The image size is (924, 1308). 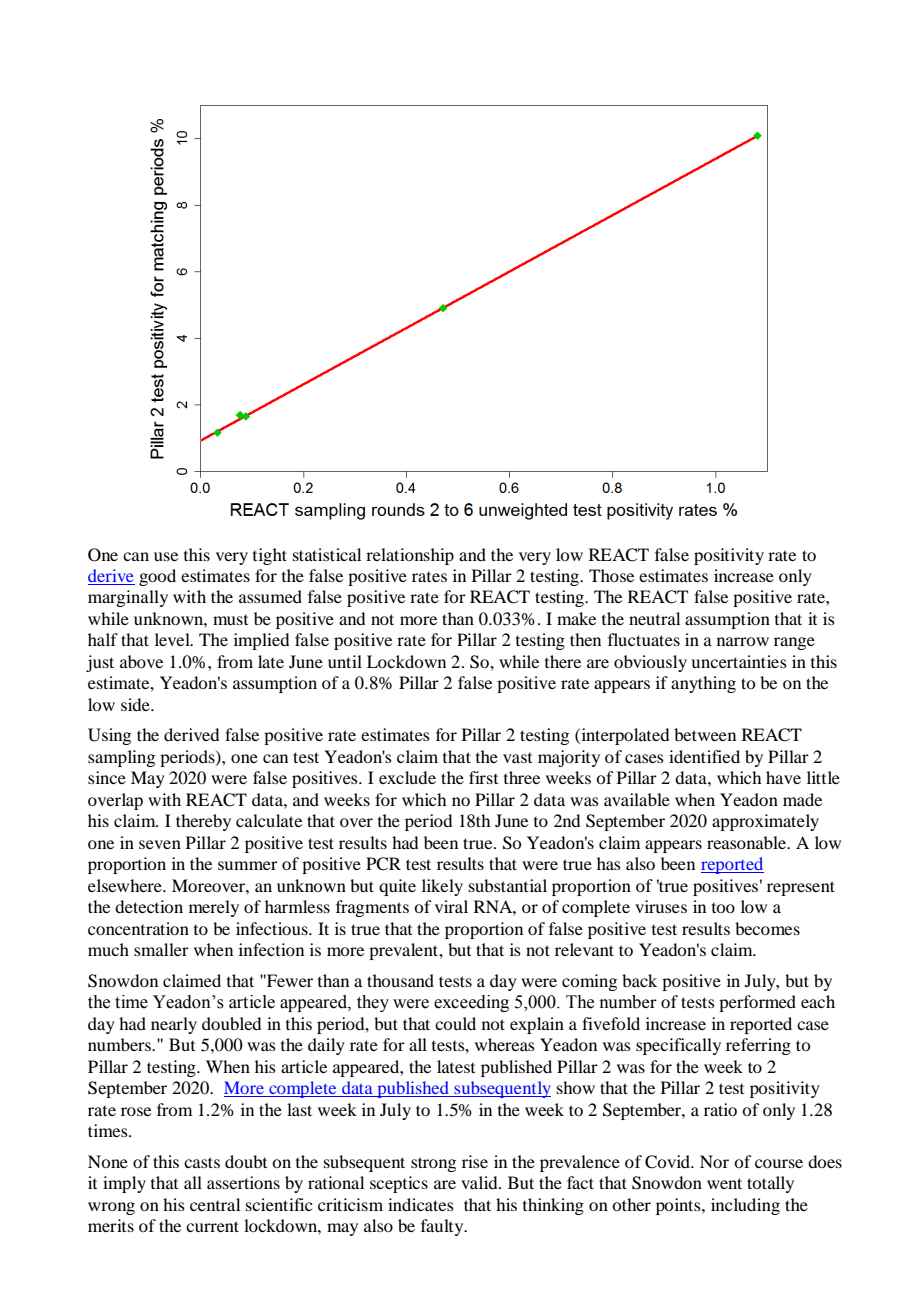 What do you see at coordinates (157, 577) in the page?
I see `good` at bounding box center [157, 577].
